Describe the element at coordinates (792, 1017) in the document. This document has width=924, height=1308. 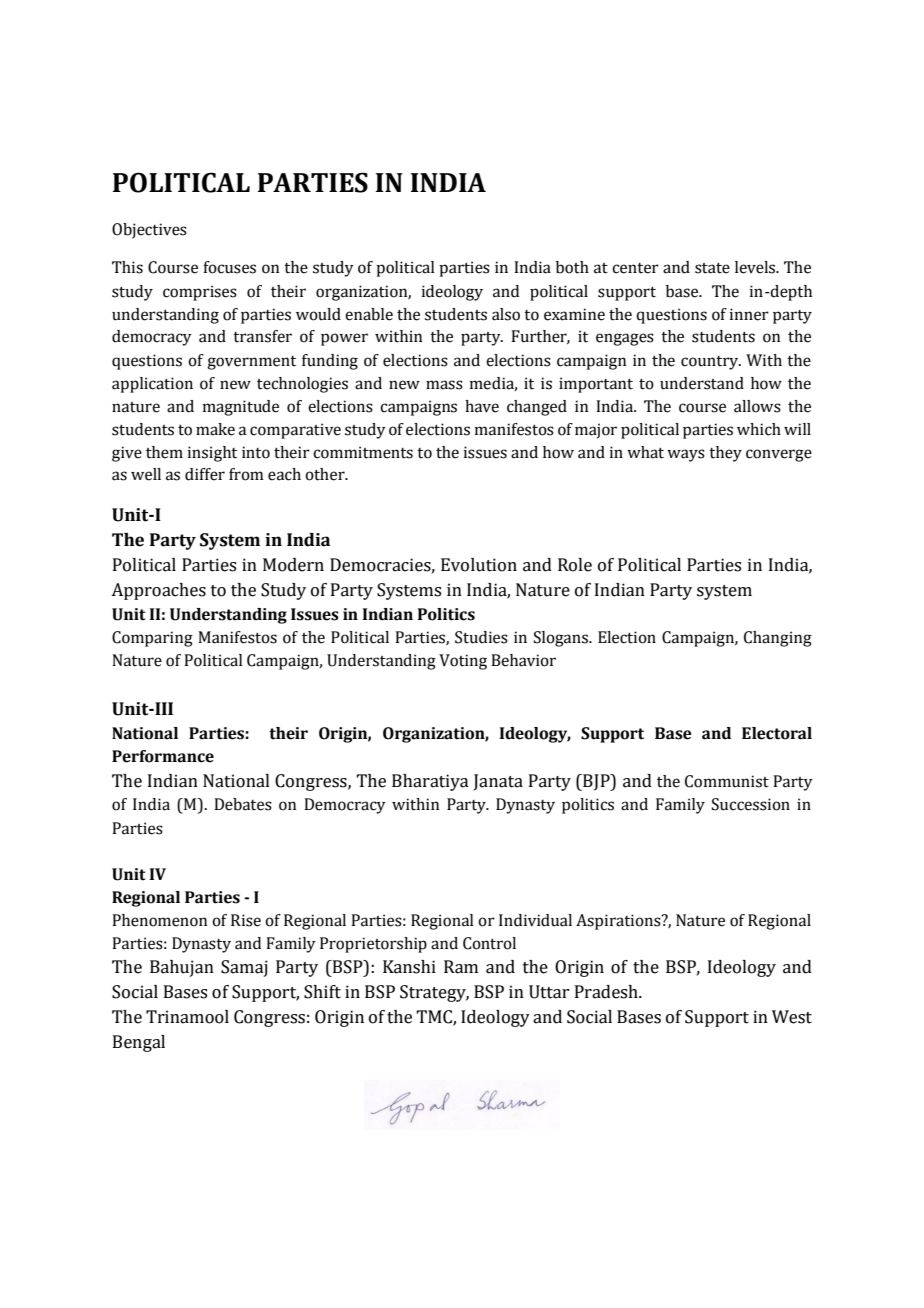
I see `West` at that location.
